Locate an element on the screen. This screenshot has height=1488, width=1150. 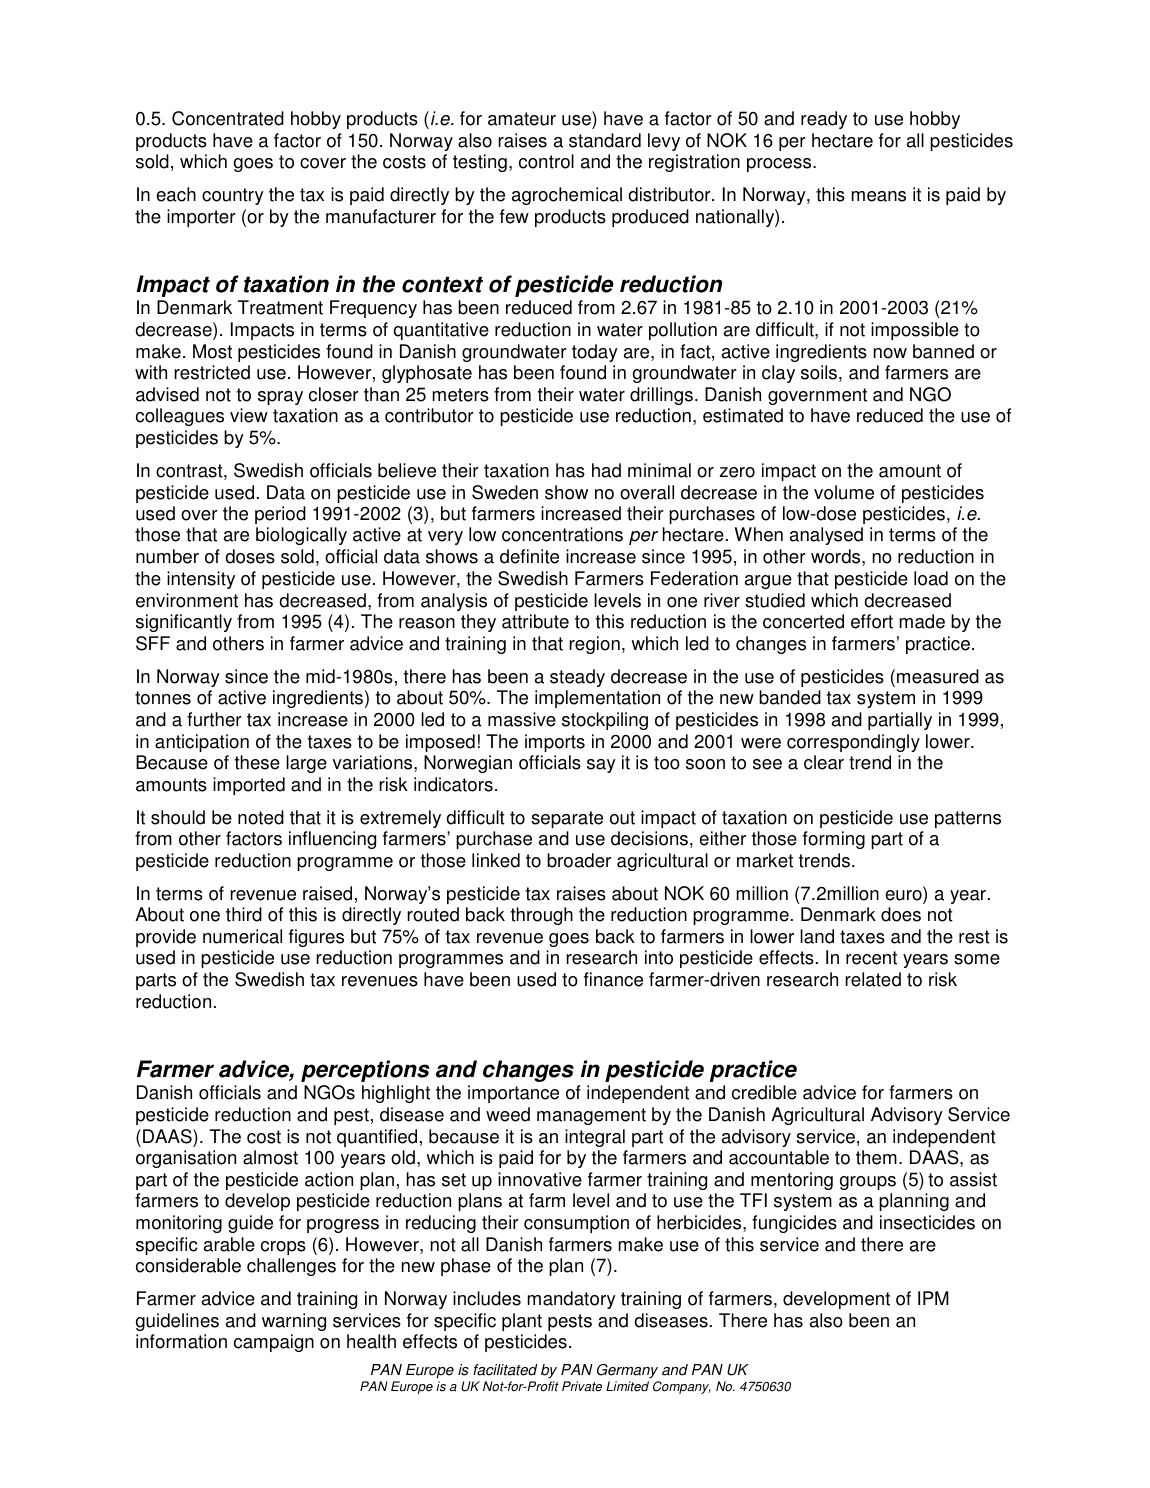
related is located at coordinates (873, 979).
